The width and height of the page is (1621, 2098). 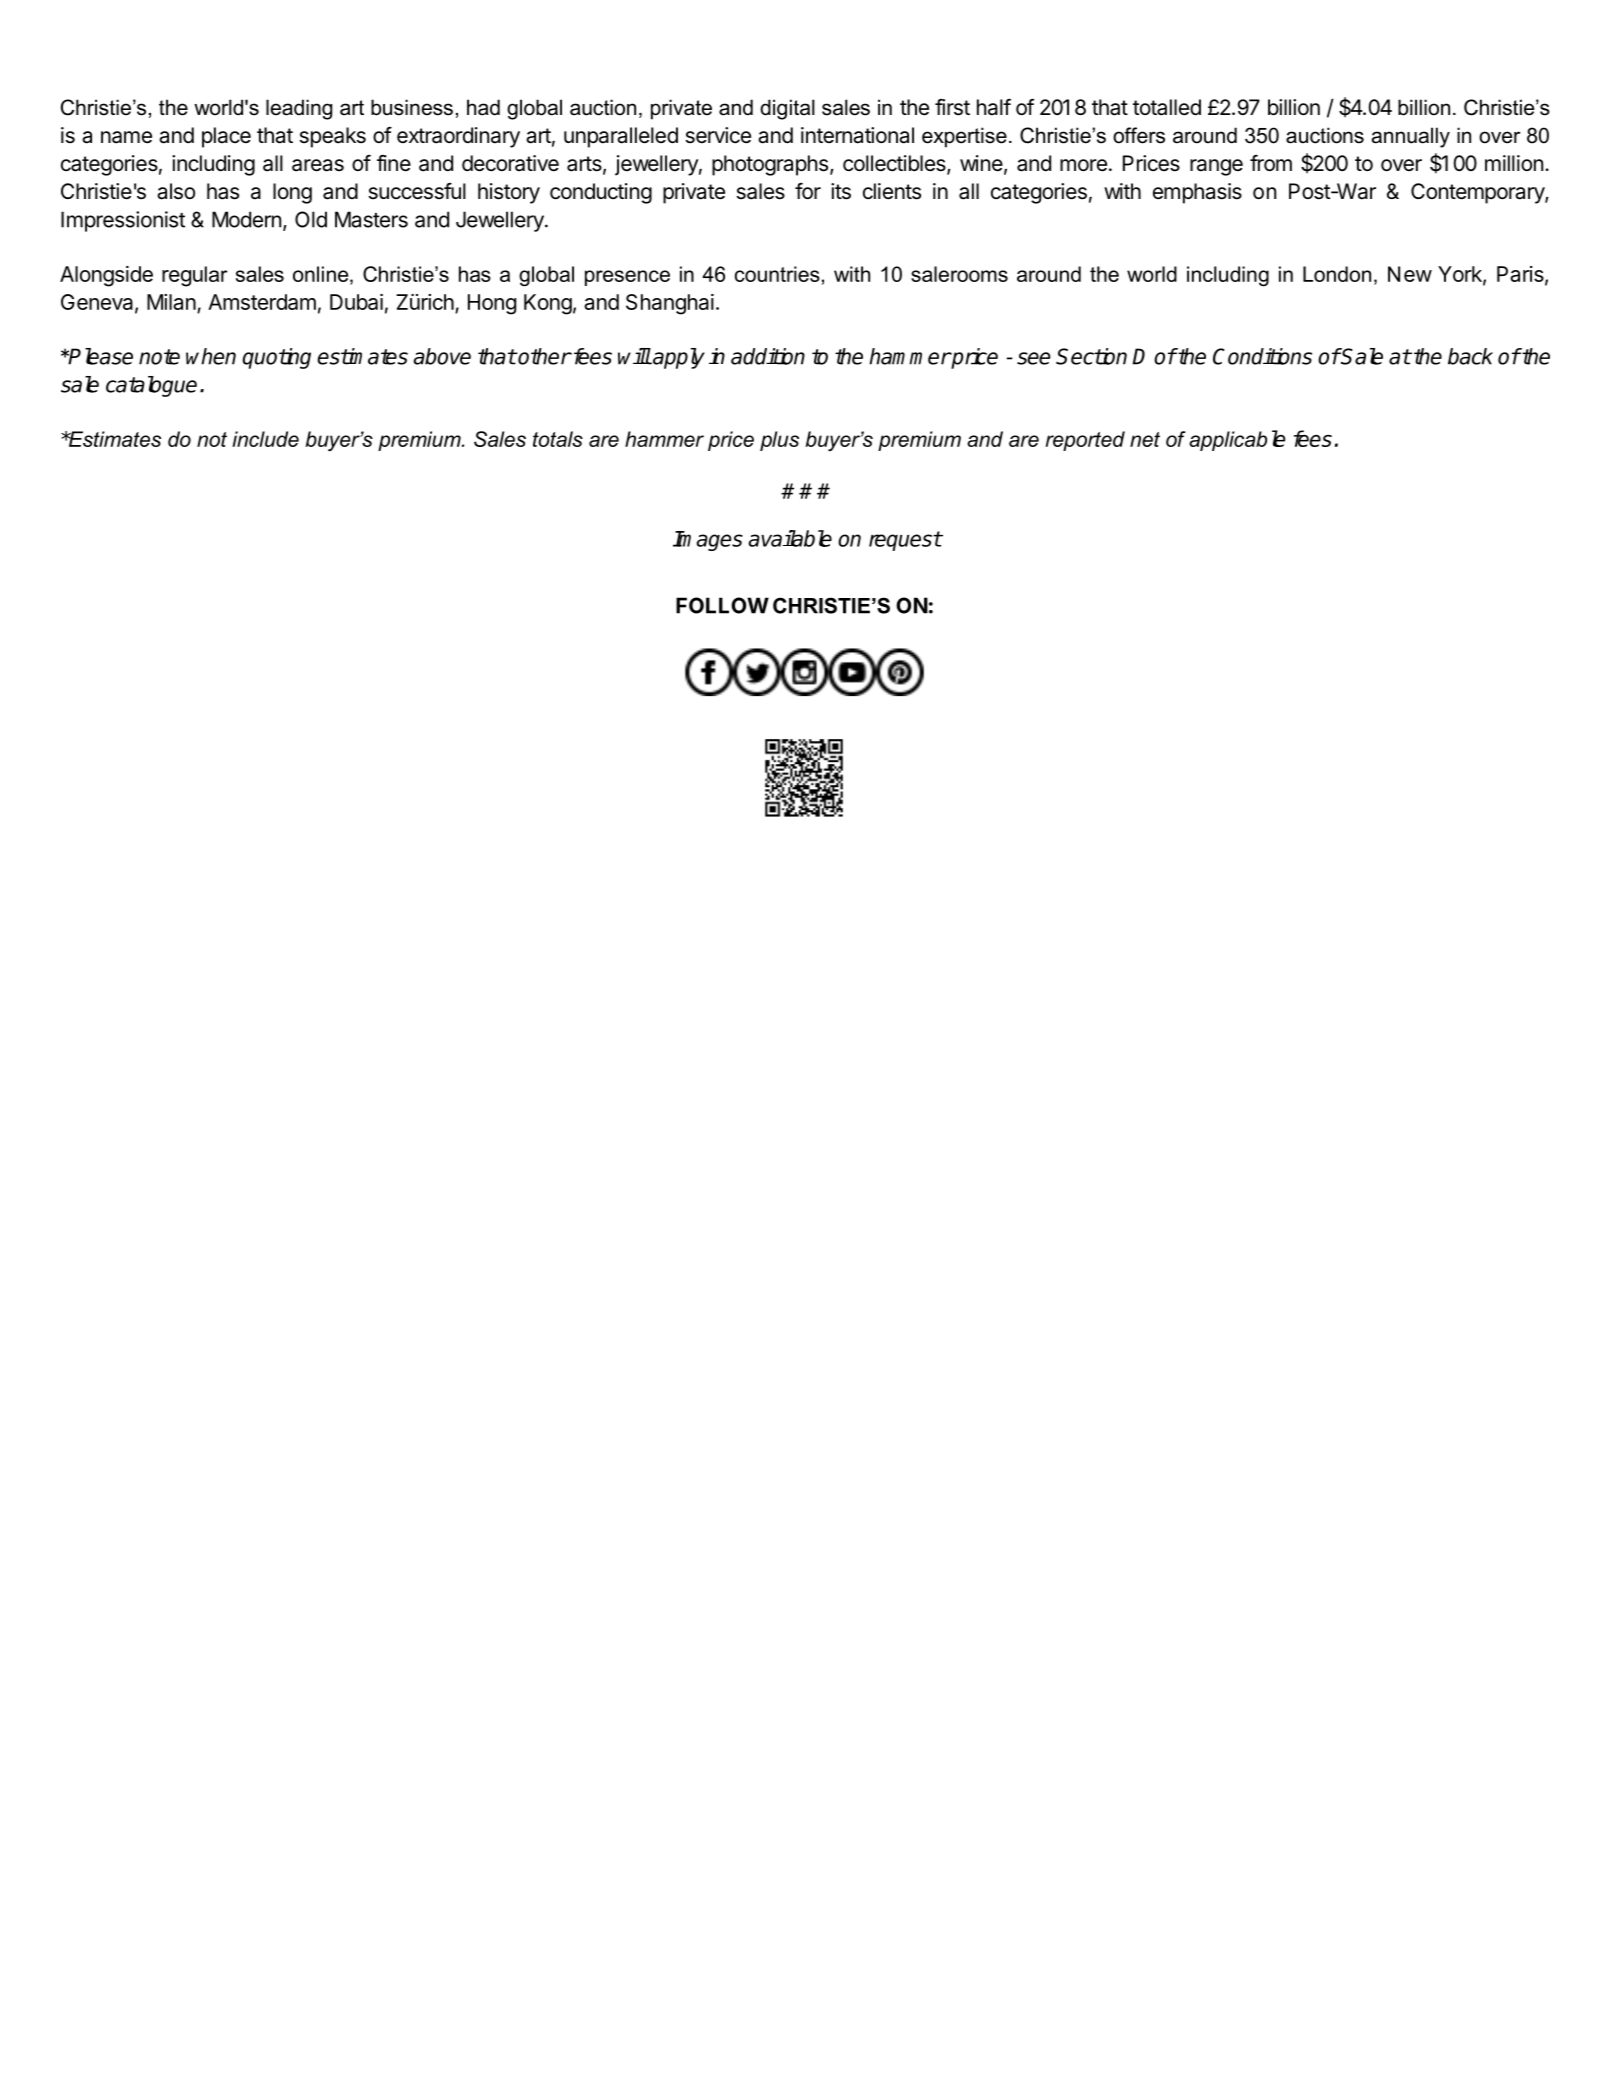 I want to click on FOLLOW, so click(x=722, y=605).
